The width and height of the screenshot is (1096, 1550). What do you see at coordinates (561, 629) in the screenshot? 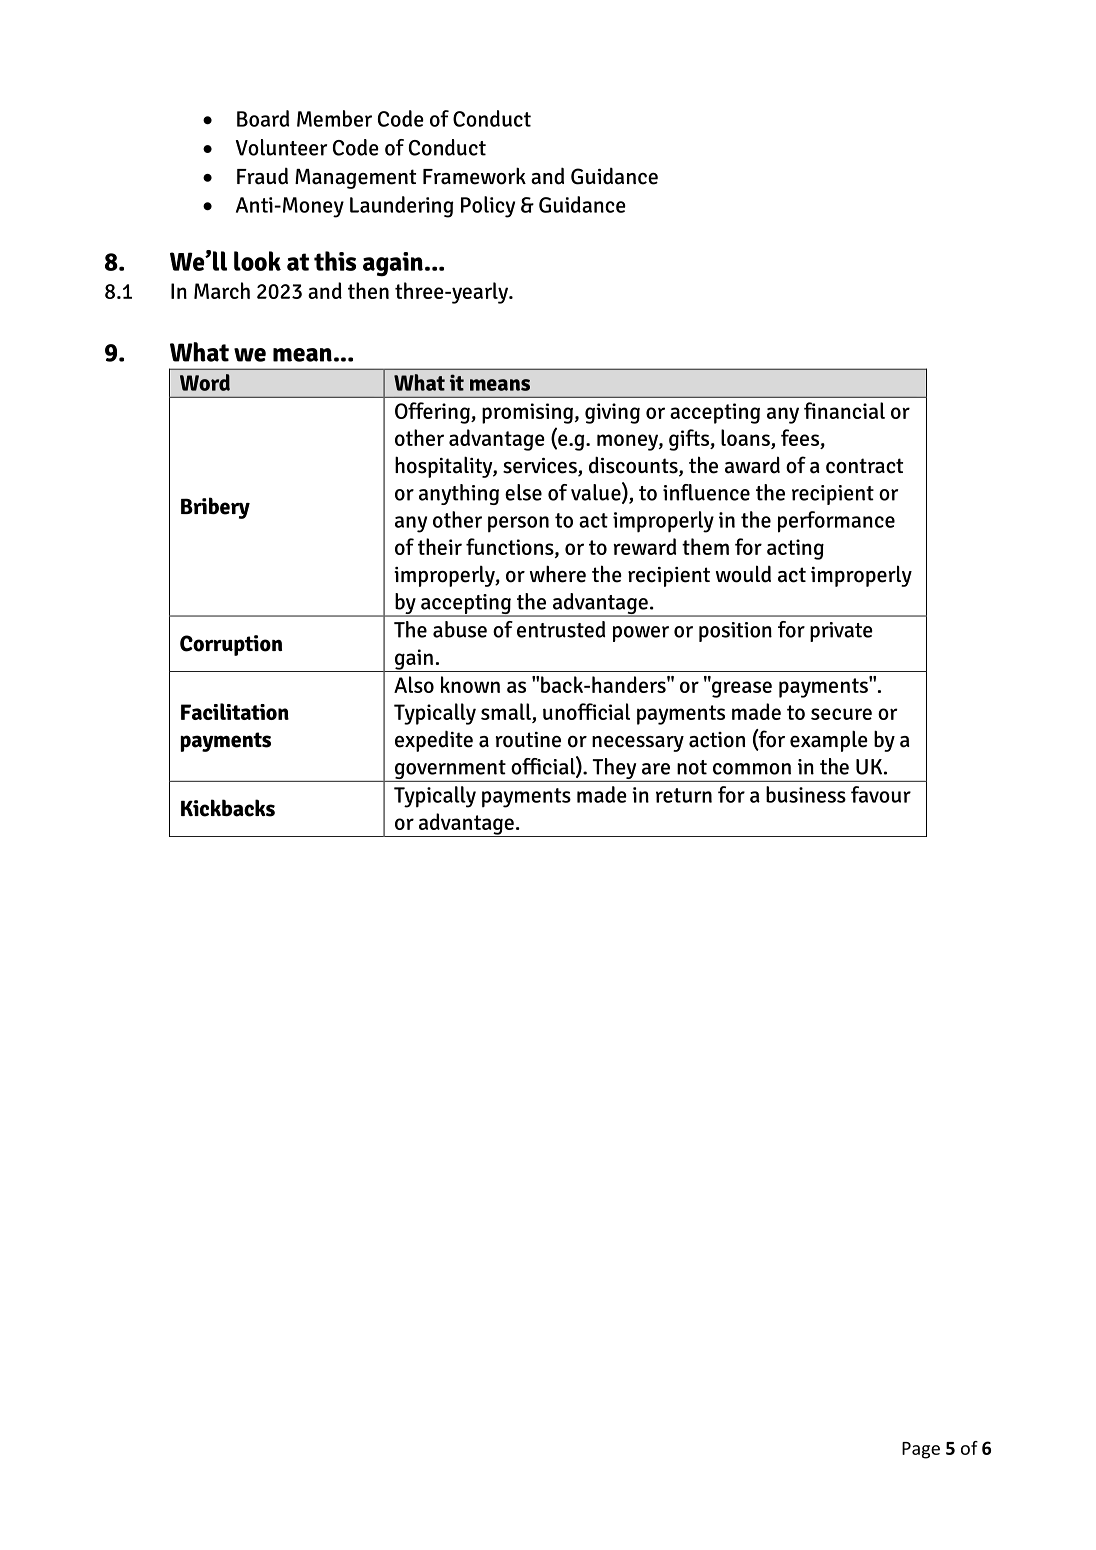
I see `entrusted` at bounding box center [561, 629].
